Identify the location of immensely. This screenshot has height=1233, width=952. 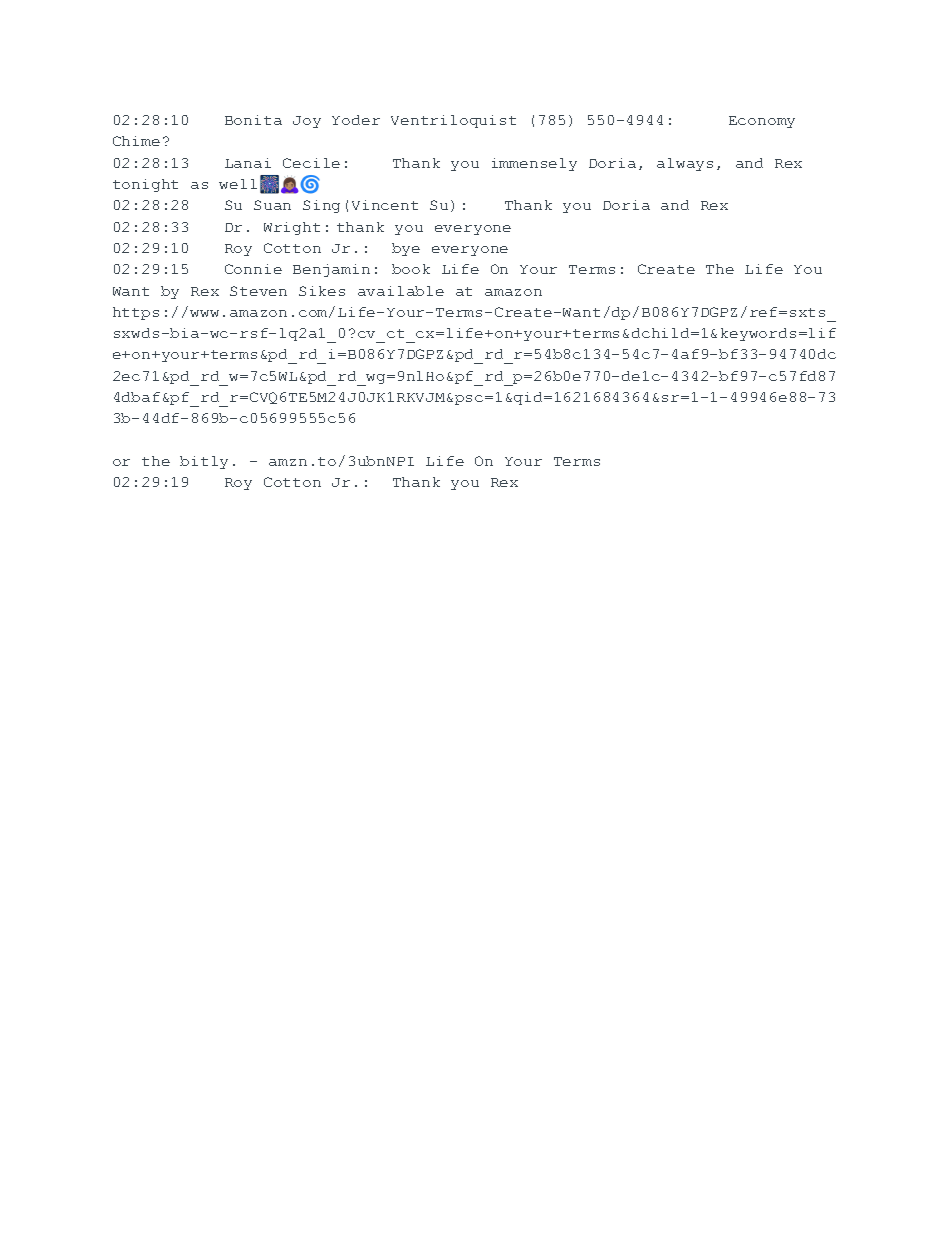
(534, 164).
